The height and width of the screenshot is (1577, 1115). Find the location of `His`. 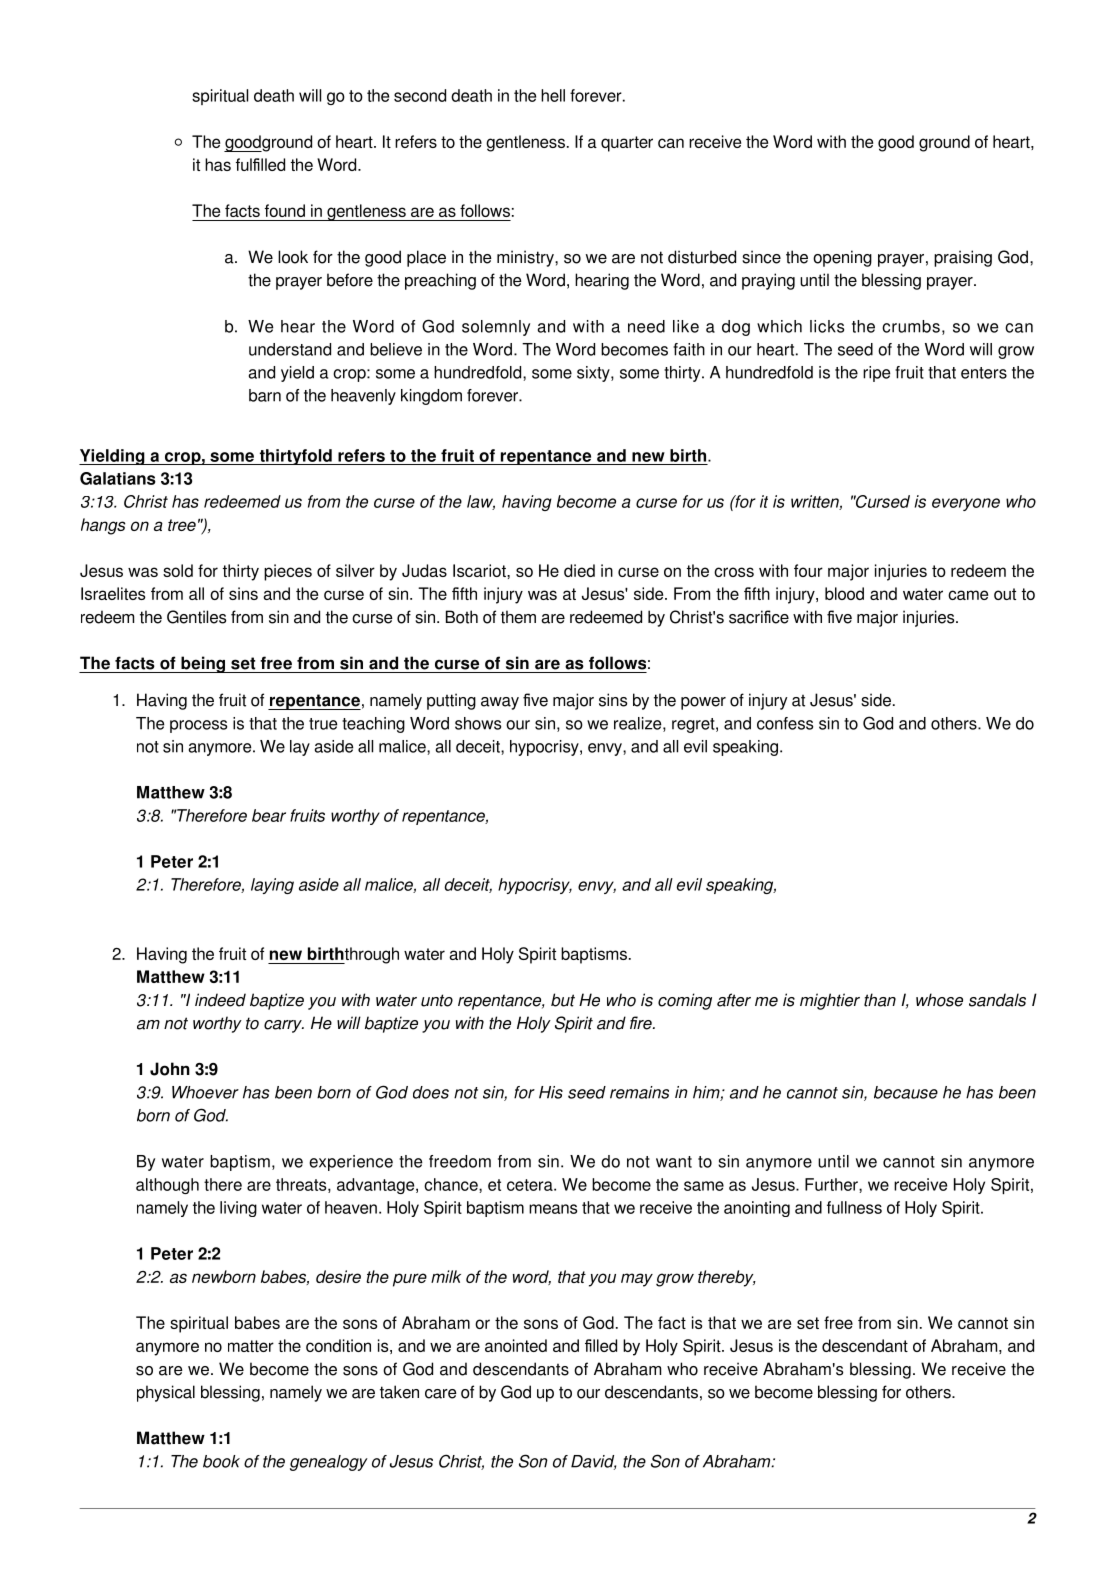

His is located at coordinates (551, 1092).
